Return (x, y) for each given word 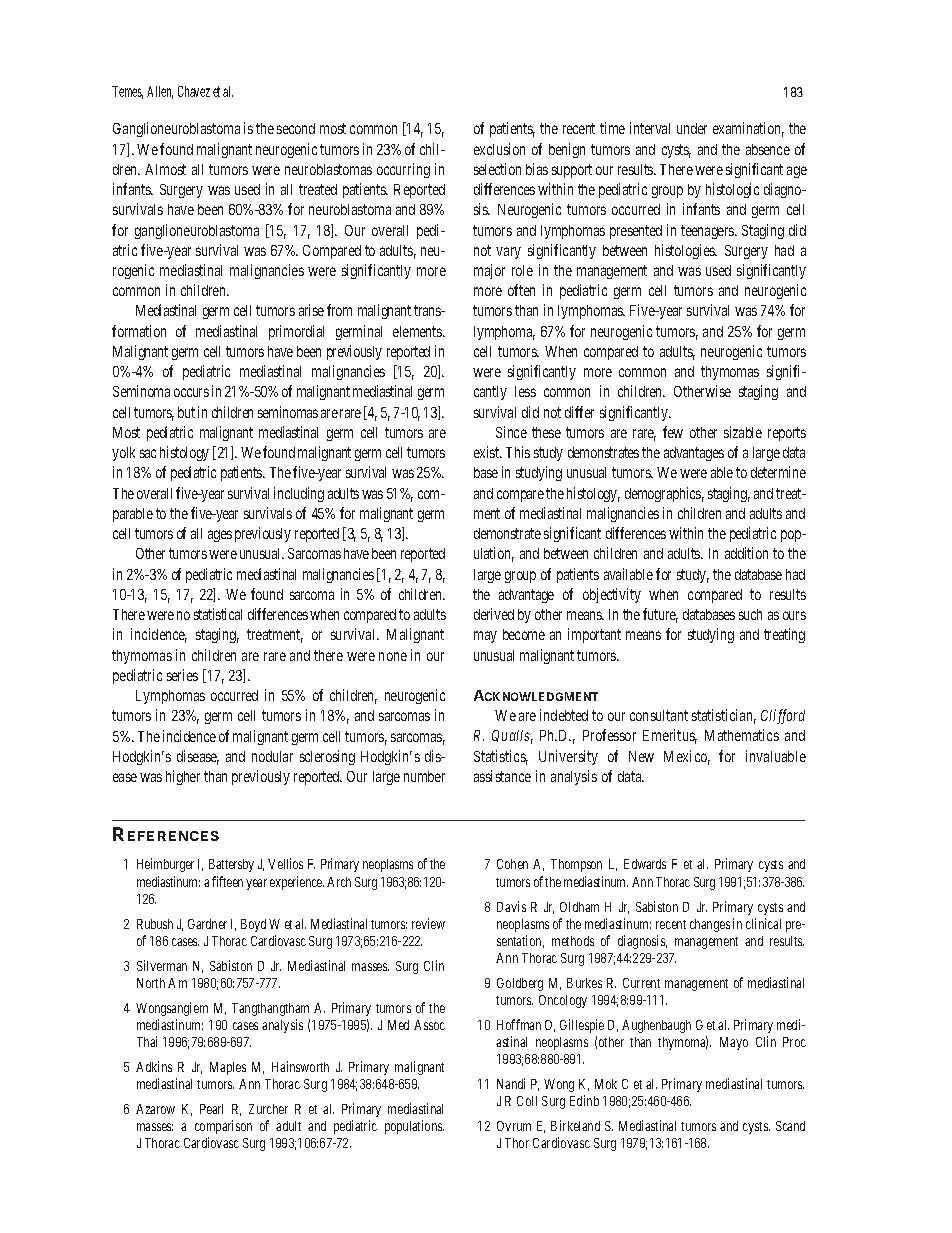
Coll (527, 1101)
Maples (228, 1068)
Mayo (734, 1043)
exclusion (499, 149)
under (692, 128)
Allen (160, 92)
